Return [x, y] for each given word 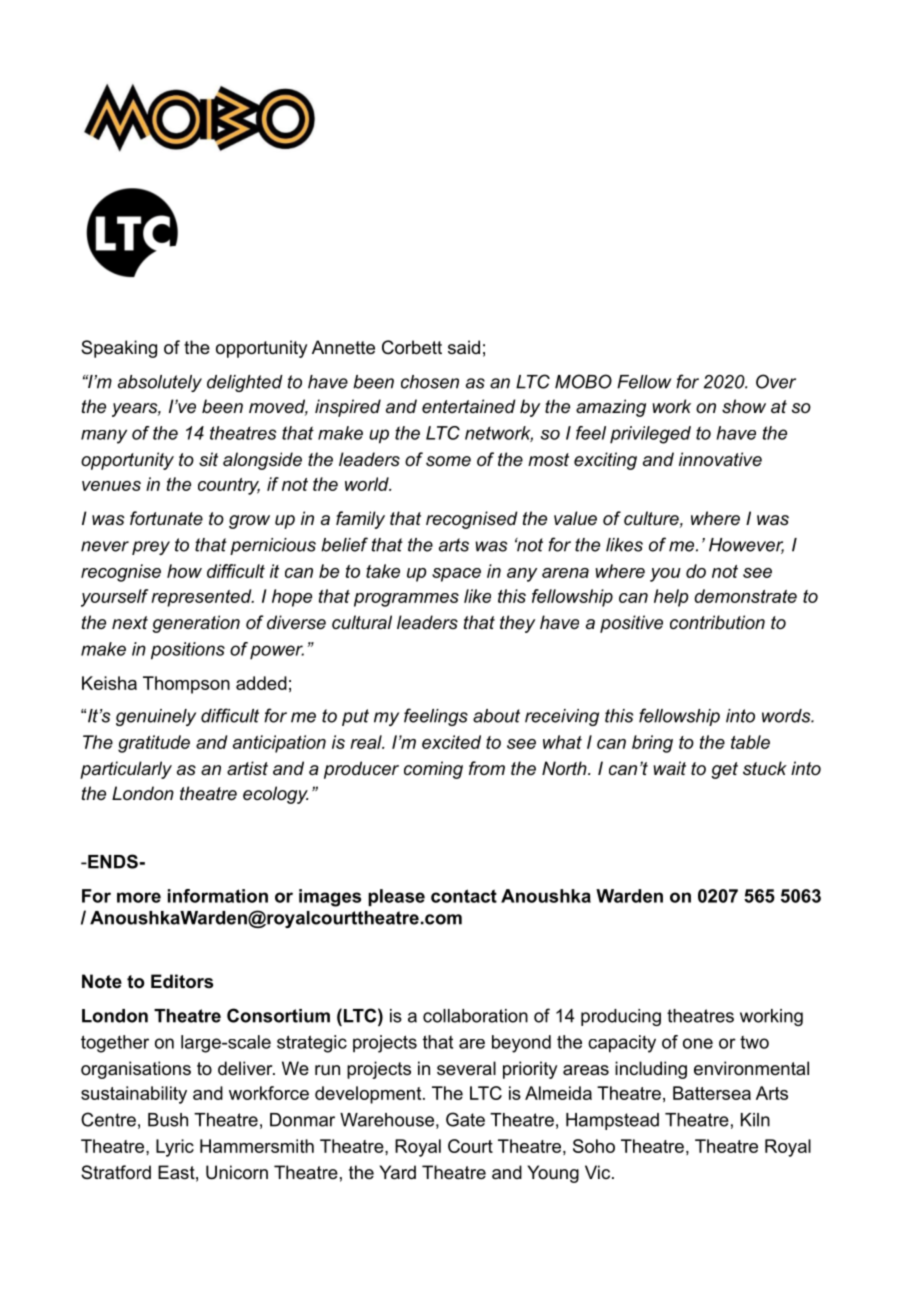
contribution [717, 622]
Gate [465, 1119]
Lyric [175, 1148]
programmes [406, 600]
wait [670, 768]
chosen [430, 382]
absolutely [160, 383]
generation [196, 624]
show [744, 406]
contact [464, 896]
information [218, 896]
